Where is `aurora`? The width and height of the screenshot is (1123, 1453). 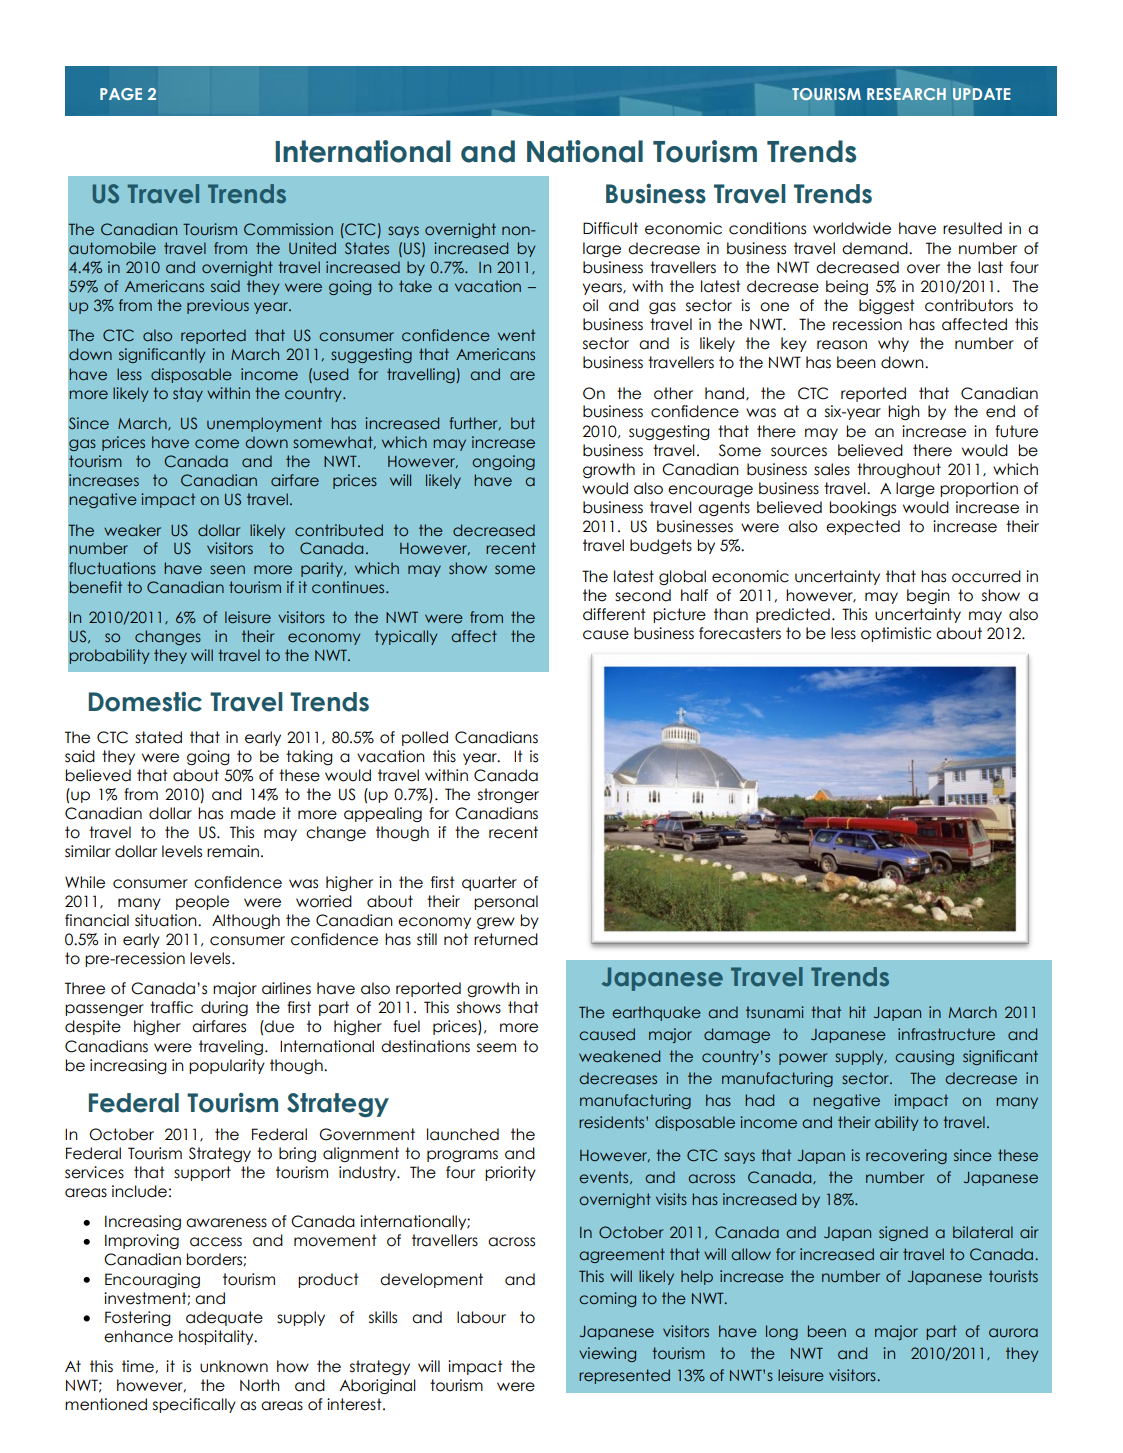 aurora is located at coordinates (1013, 1333).
